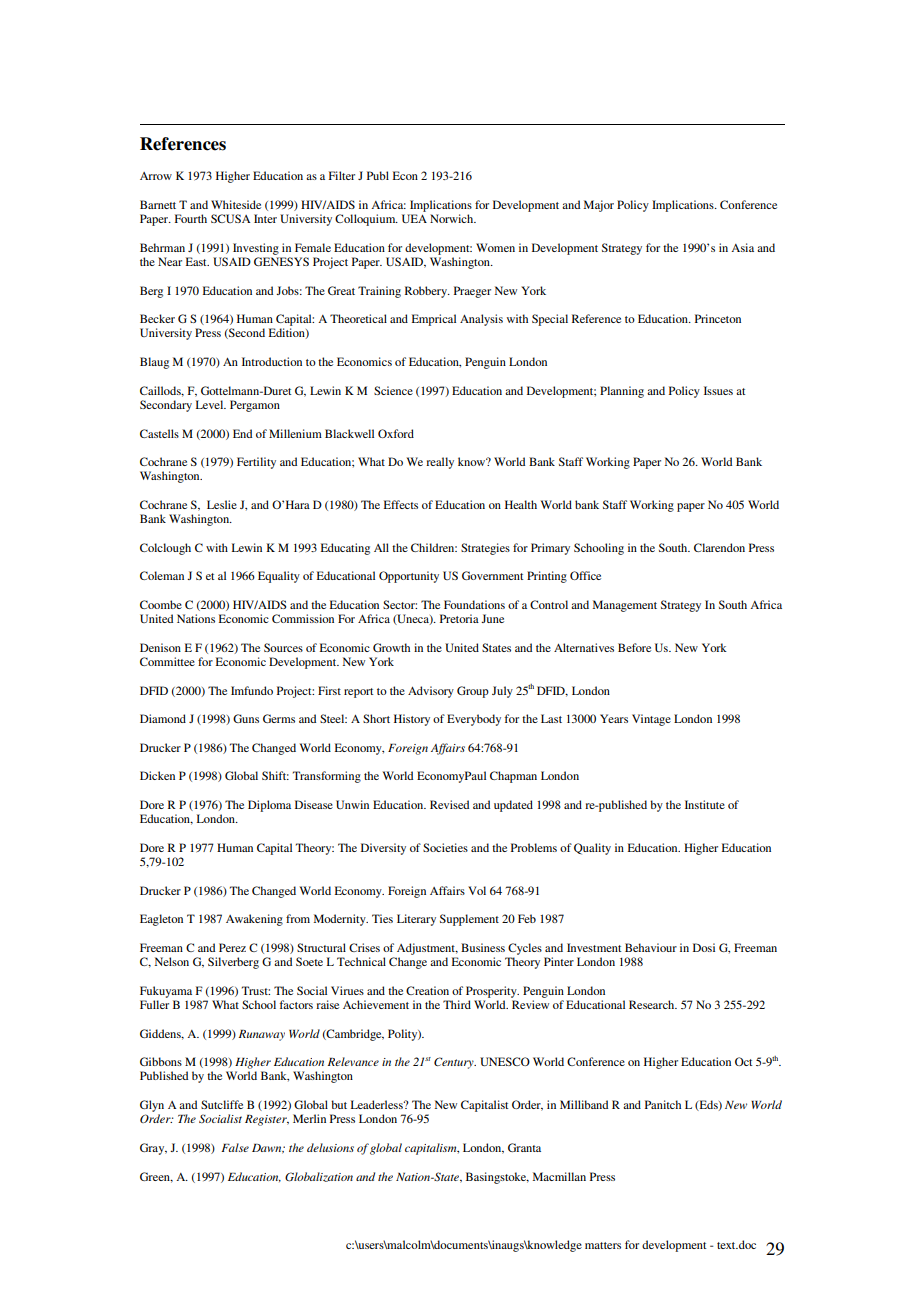 The width and height of the document is (924, 1308). Describe the element at coordinates (246, 718) in the document. I see `Guns` at that location.
